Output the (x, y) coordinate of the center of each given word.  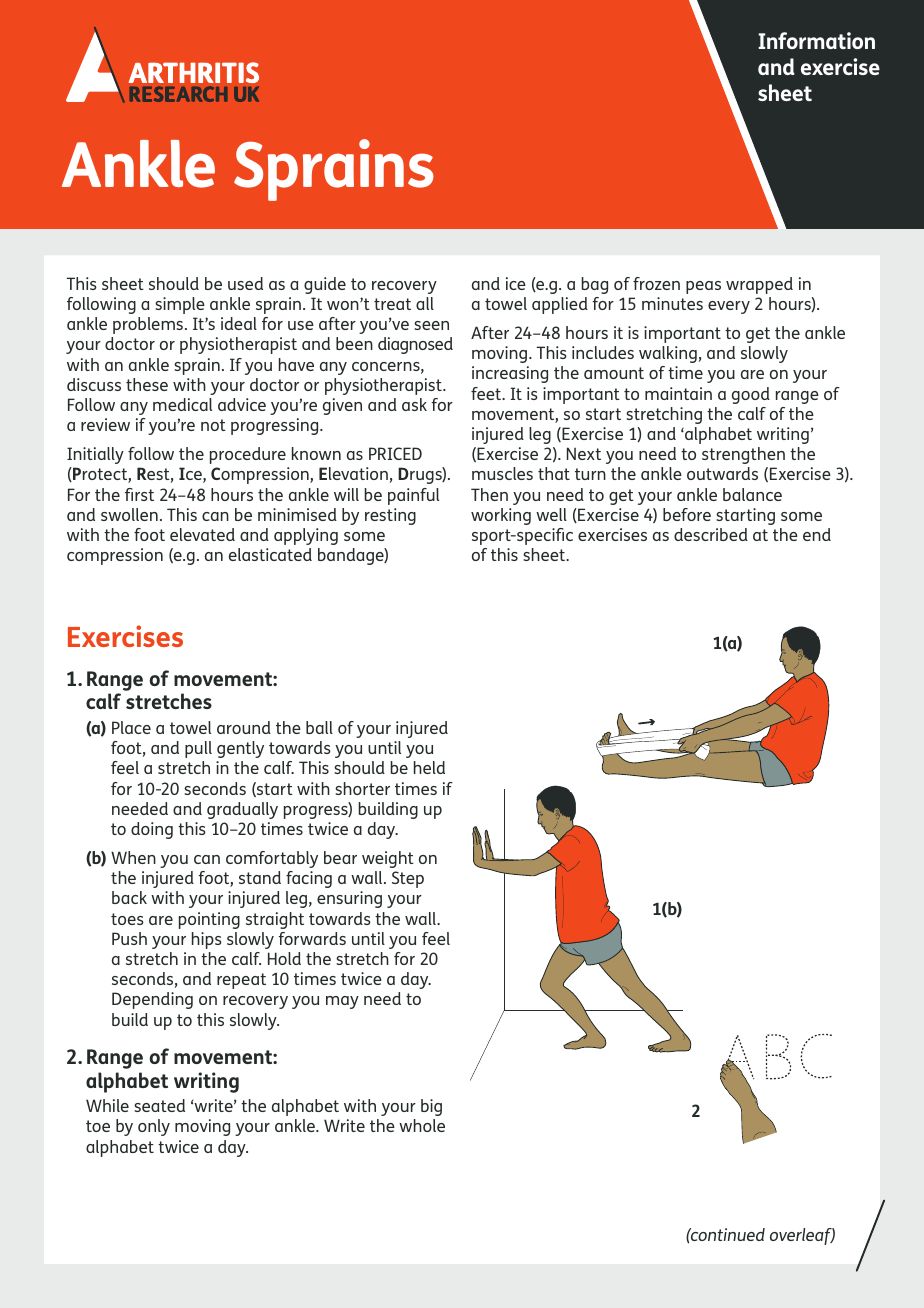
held (429, 767)
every (729, 307)
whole (422, 1125)
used (245, 283)
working (501, 516)
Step (408, 879)
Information (816, 40)
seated (159, 1105)
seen (431, 325)
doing (152, 830)
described (711, 534)
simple (180, 305)
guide (325, 285)
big (431, 1107)
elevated (202, 534)
